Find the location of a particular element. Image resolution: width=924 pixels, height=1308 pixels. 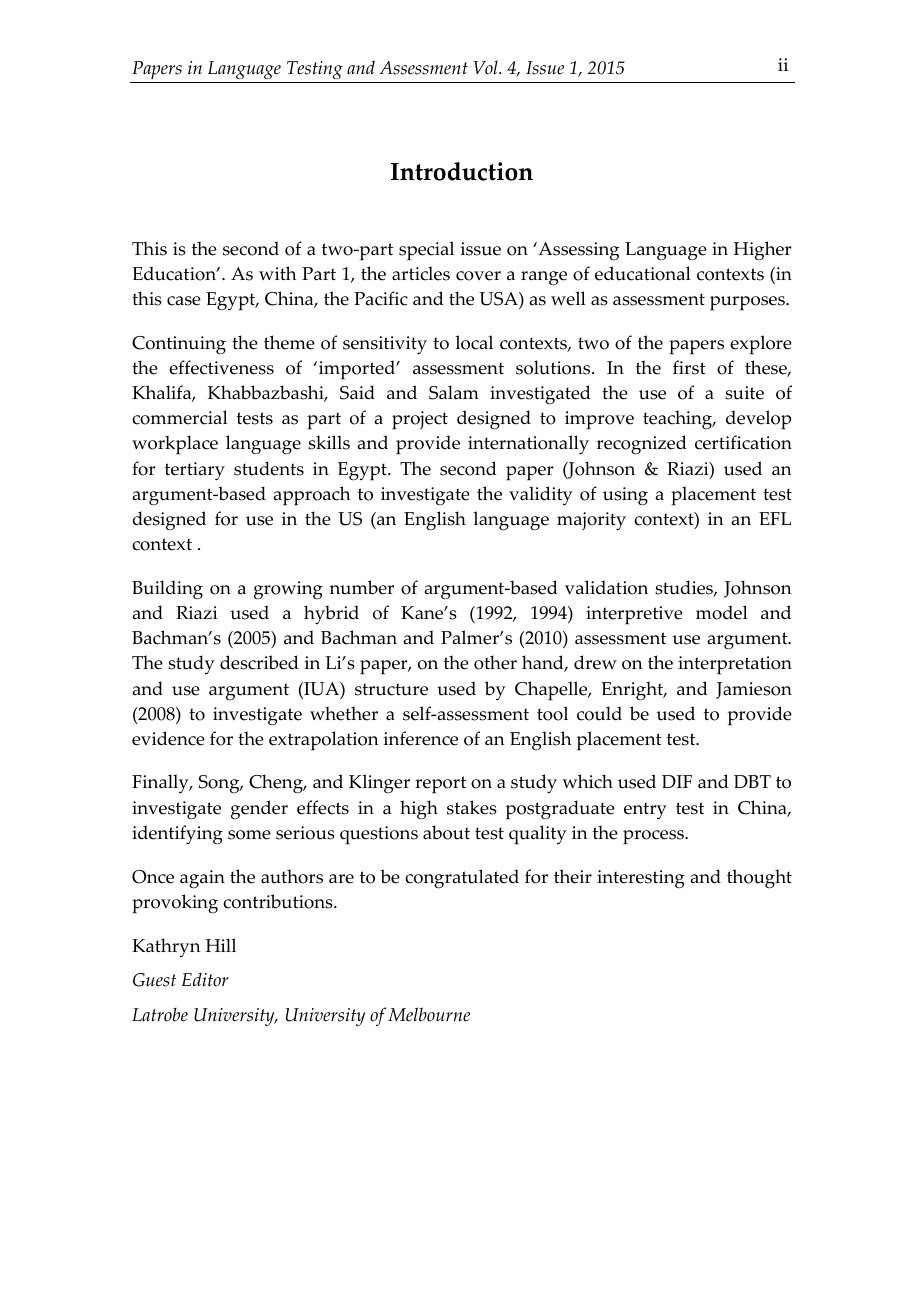

interpretation is located at coordinates (735, 665).
